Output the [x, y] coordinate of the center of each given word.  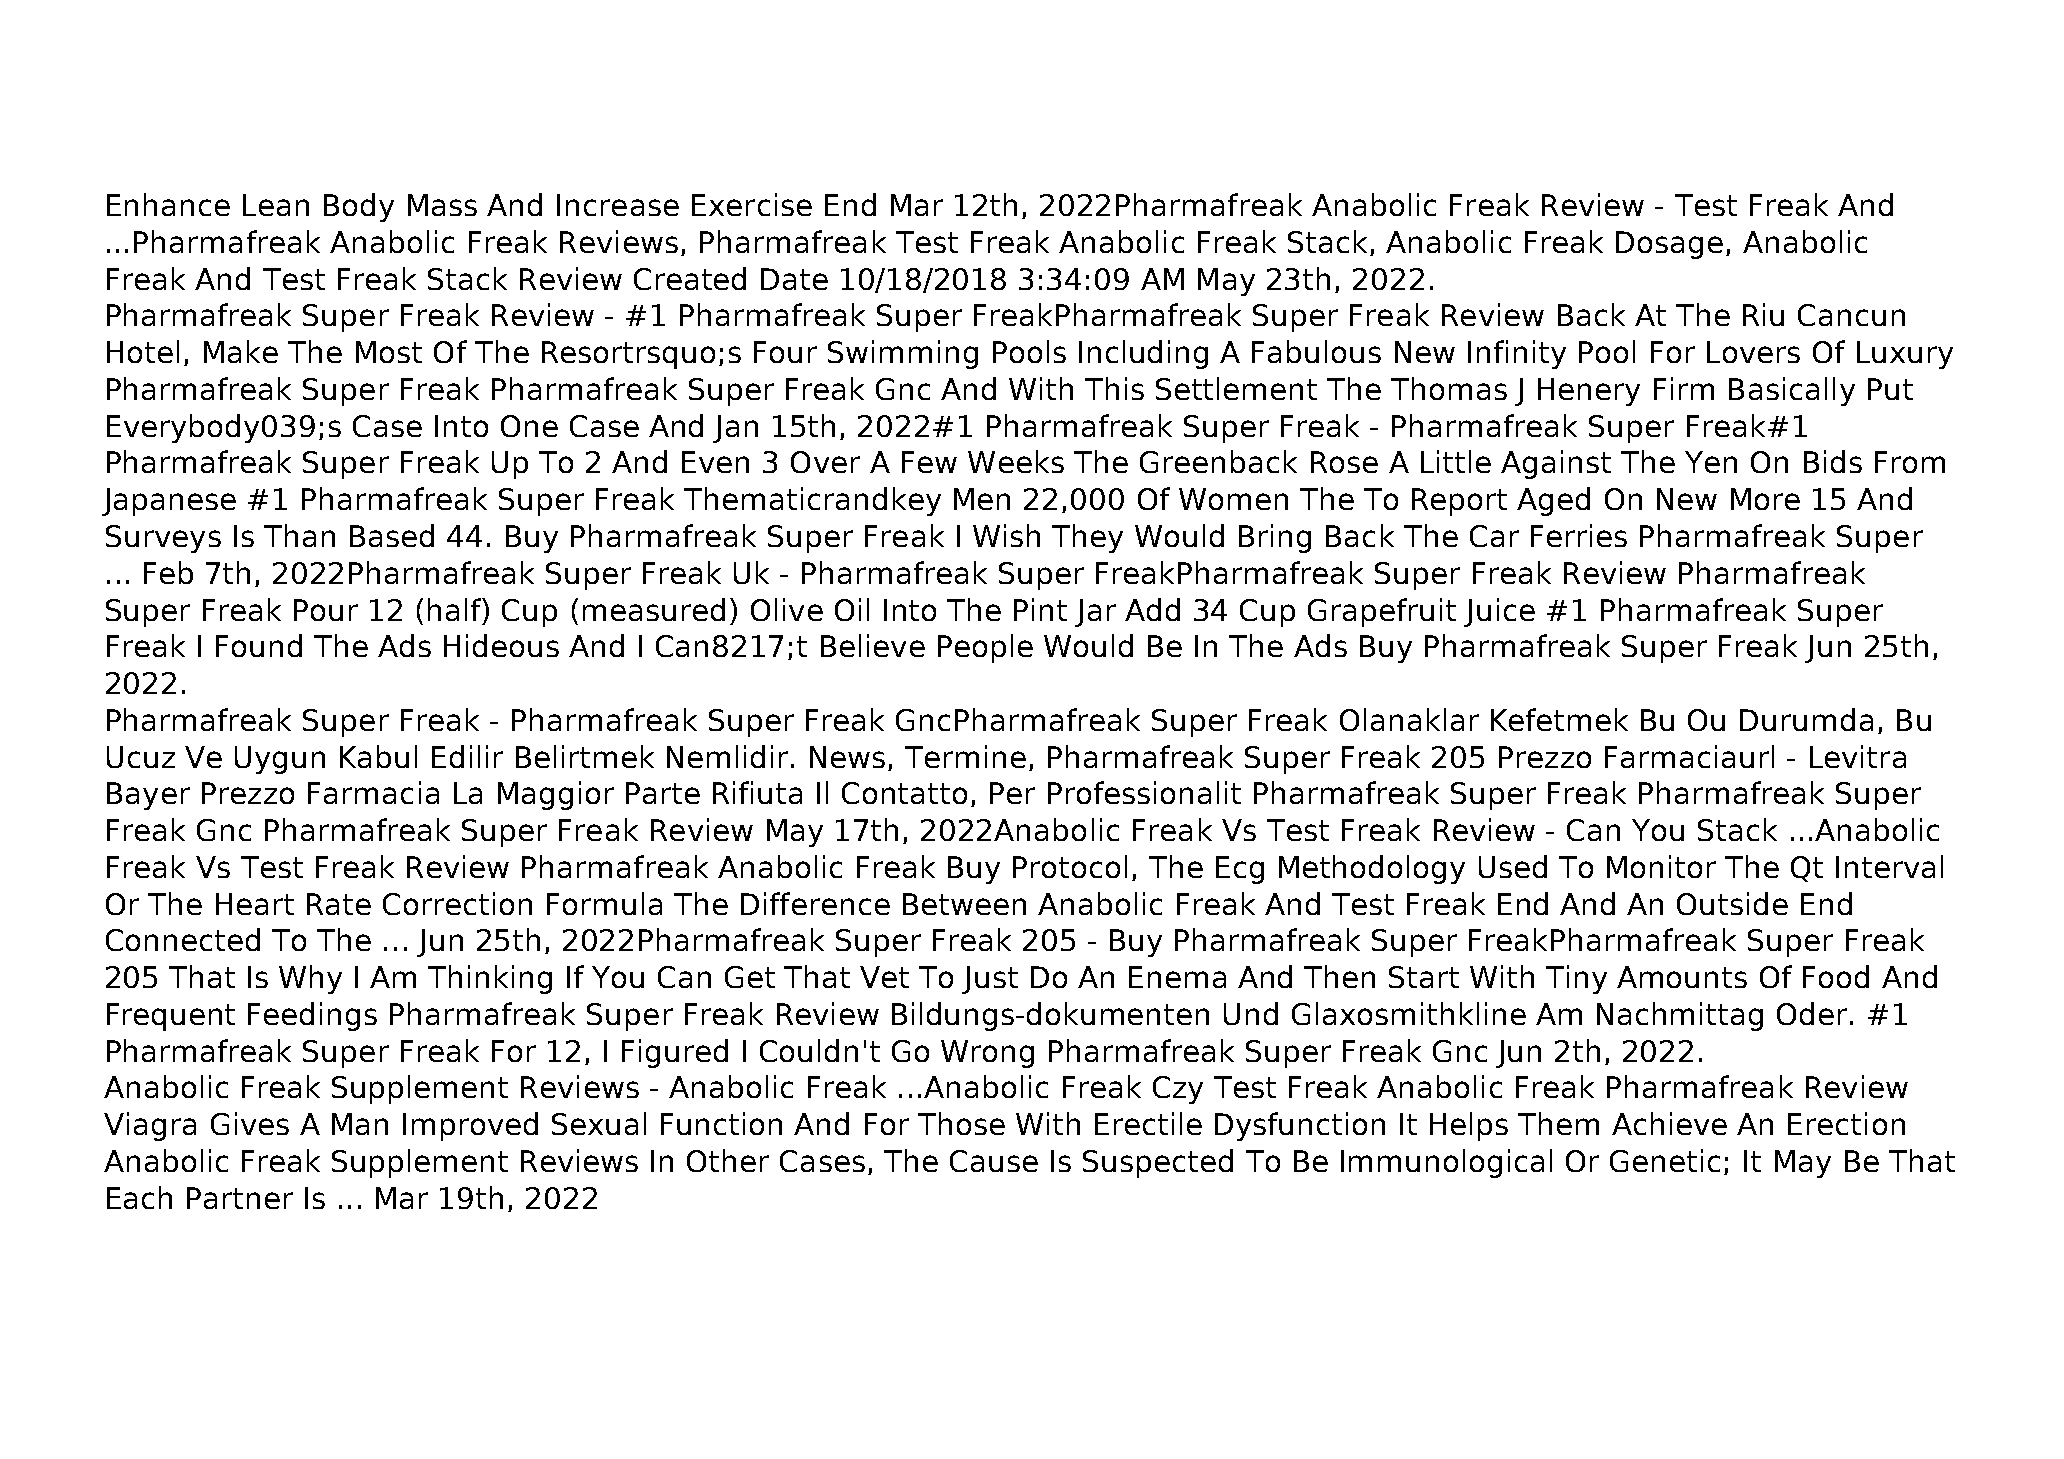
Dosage [1669, 245]
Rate [339, 904]
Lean [276, 205]
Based [392, 535]
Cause [994, 1161]
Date [794, 279]
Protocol [1070, 866]
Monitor [1661, 866]
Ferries [1579, 535]
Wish [1006, 535]
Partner [240, 1198]
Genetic [1665, 1160]
